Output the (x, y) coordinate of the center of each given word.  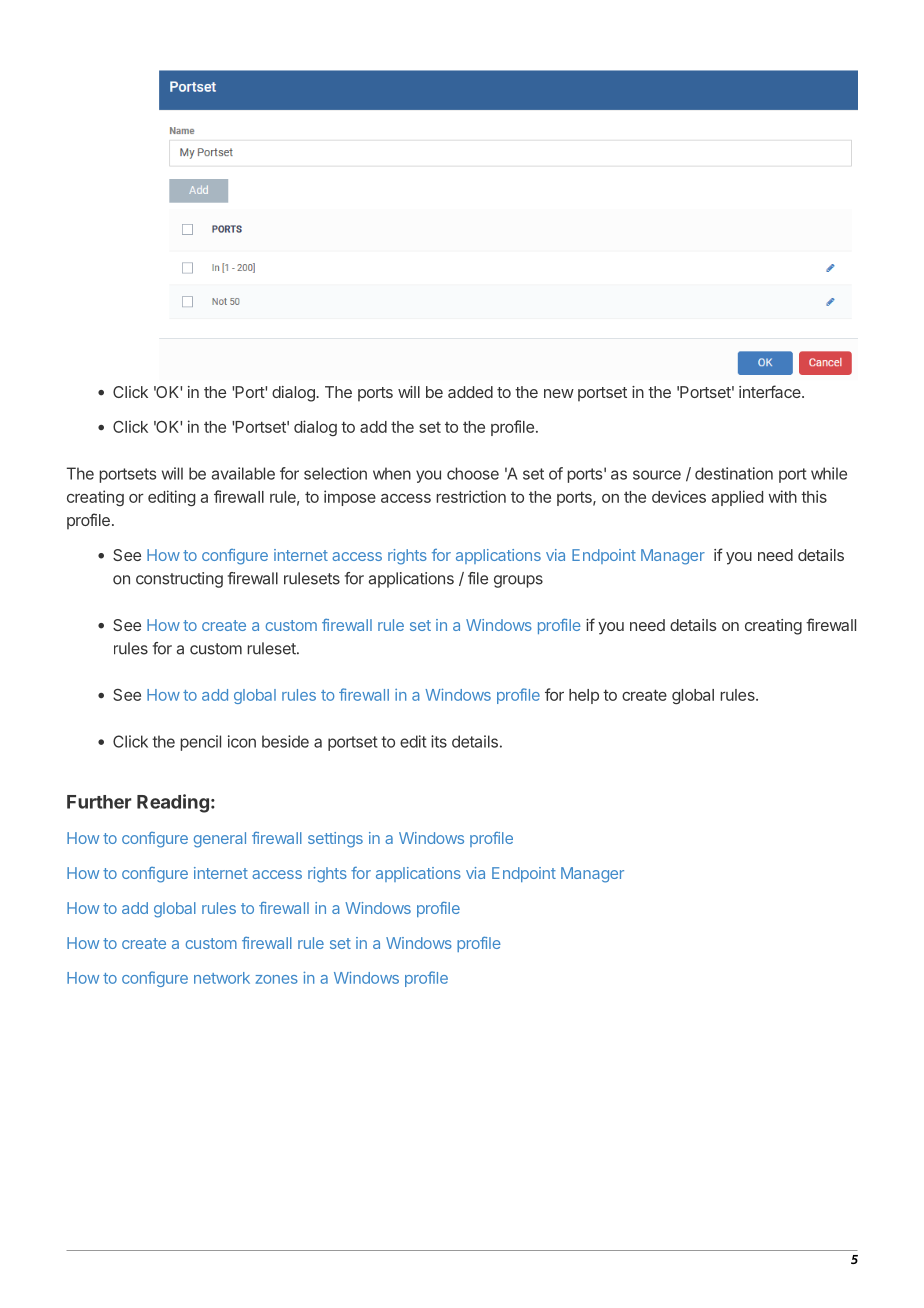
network (222, 978)
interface (771, 391)
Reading (173, 803)
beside (285, 741)
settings (335, 840)
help (584, 696)
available (243, 473)
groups (518, 581)
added (470, 392)
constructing (179, 580)
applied (737, 498)
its (439, 741)
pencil (200, 743)
